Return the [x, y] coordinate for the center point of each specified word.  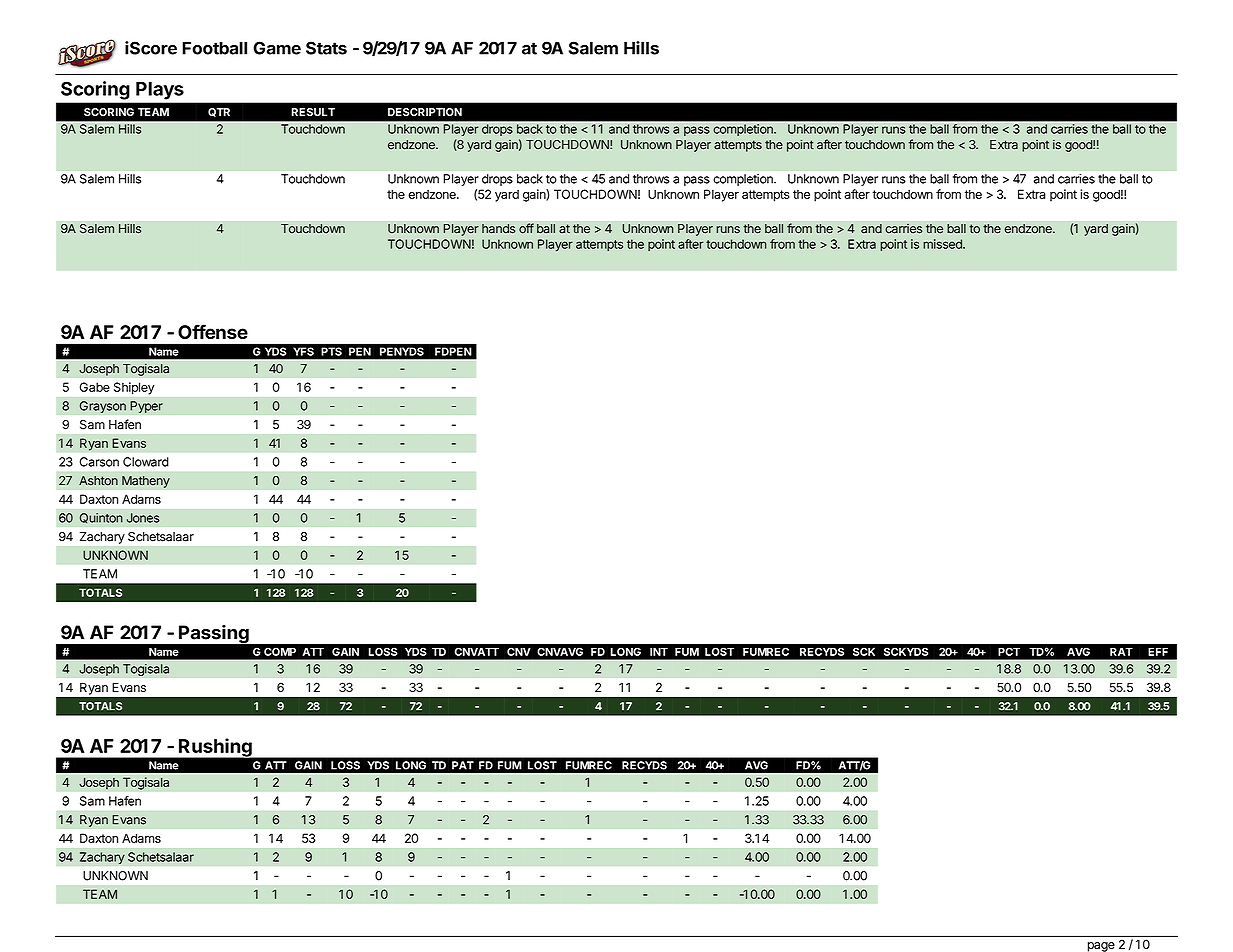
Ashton [98, 481]
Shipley [134, 388]
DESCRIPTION [425, 112]
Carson [99, 462]
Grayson [102, 407]
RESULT [313, 112]
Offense [213, 331]
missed [943, 244]
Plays [160, 90]
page [1101, 947]
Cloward [146, 462]
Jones [143, 518]
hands [498, 229]
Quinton [101, 518]
